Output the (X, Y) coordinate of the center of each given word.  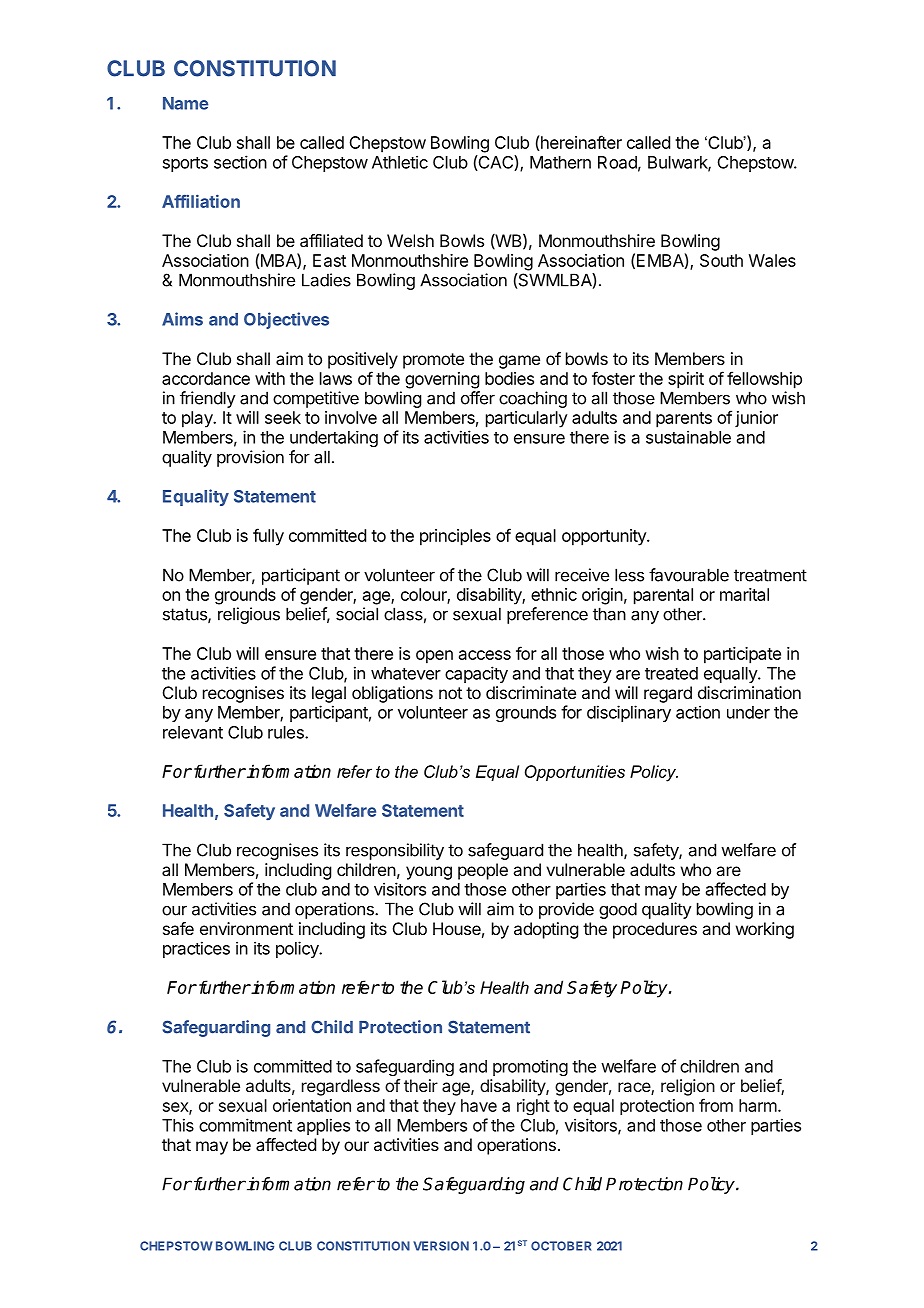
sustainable (688, 437)
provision (250, 458)
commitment (245, 1125)
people (483, 871)
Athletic (400, 162)
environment (246, 928)
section (240, 162)
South (721, 260)
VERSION (441, 1246)
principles (455, 537)
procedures (655, 930)
